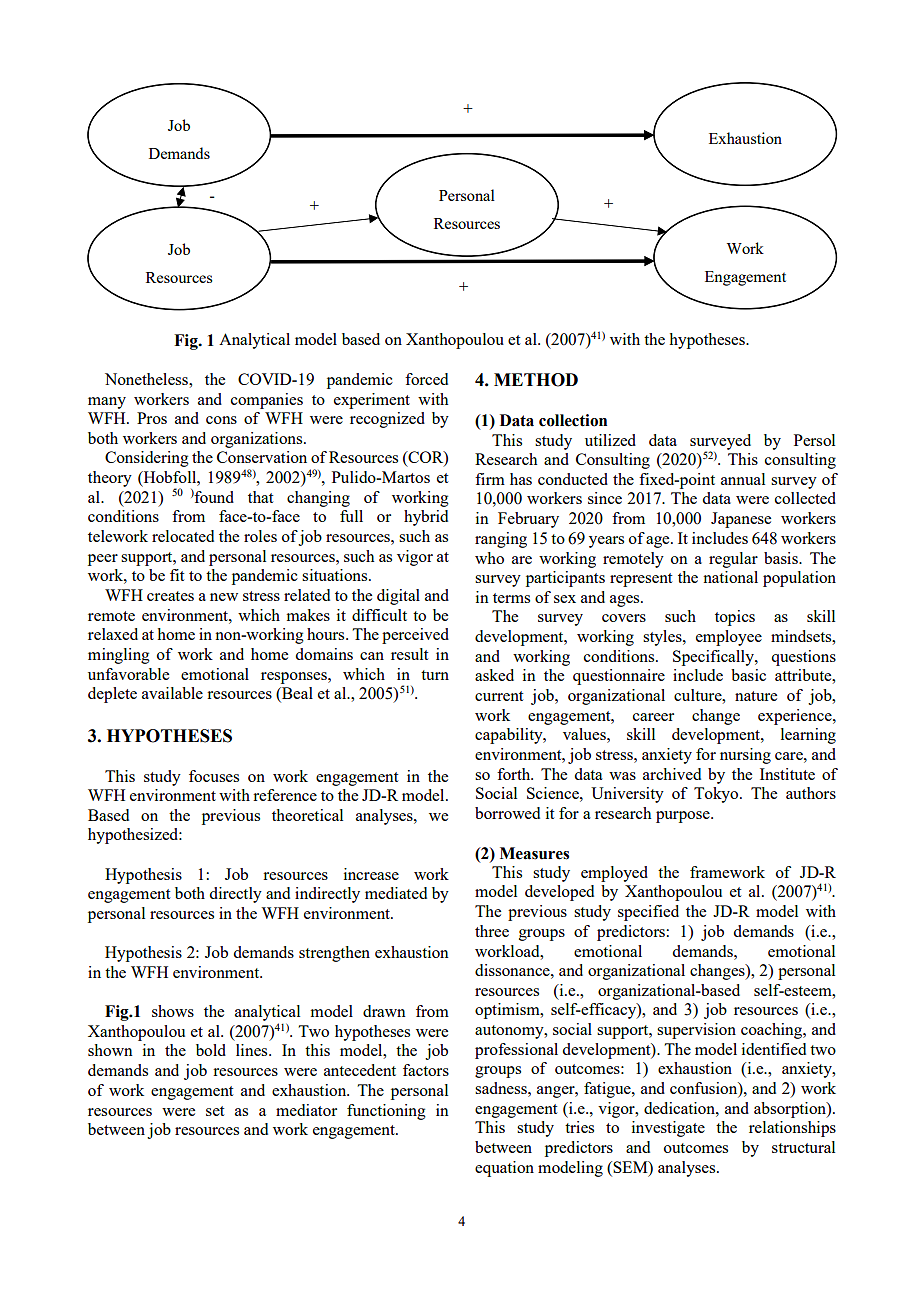  Describe the element at coordinates (610, 440) in the screenshot. I see `utilized` at that location.
